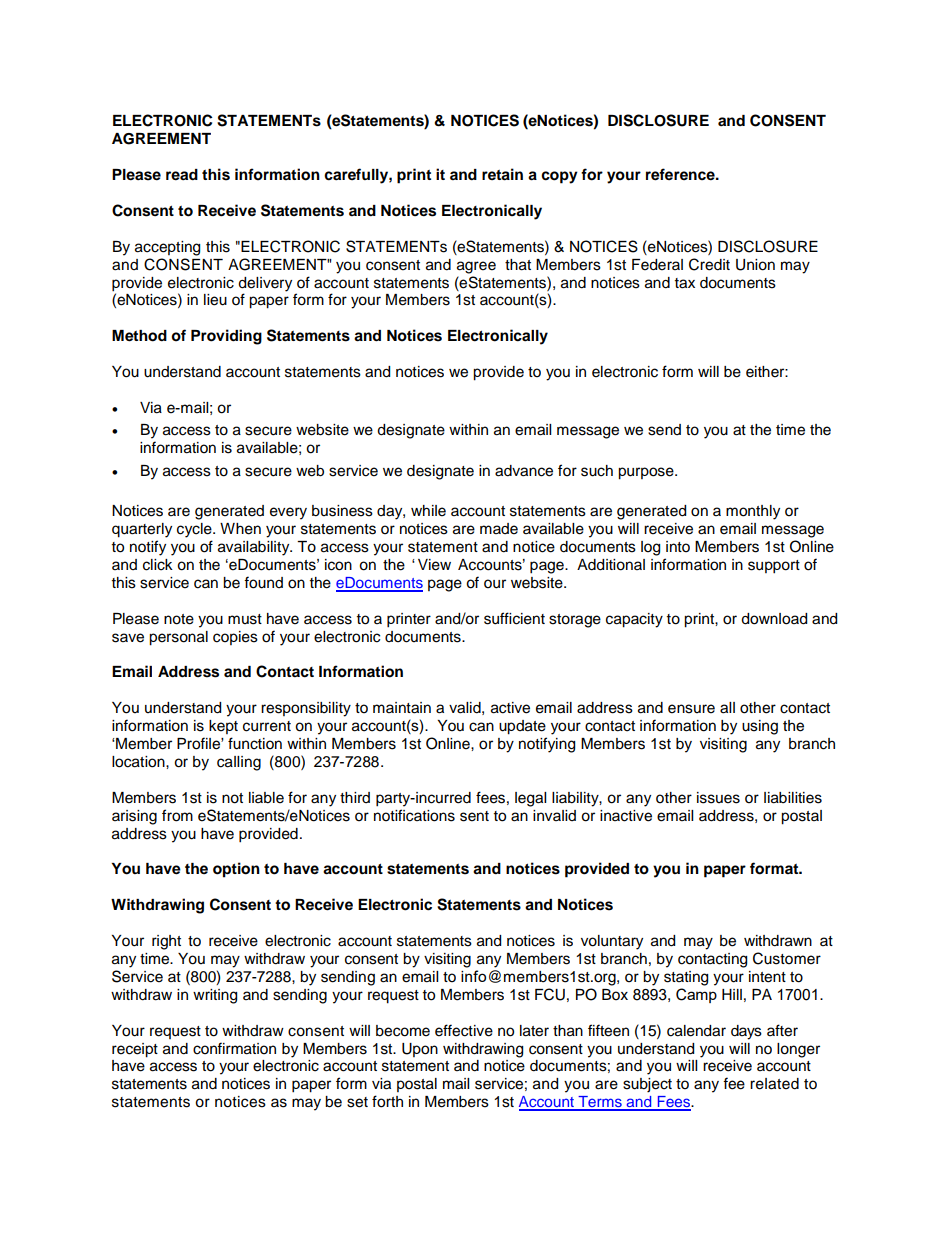 The width and height of the image is (952, 1233). Describe the element at coordinates (182, 175) in the image. I see `read` at that location.
